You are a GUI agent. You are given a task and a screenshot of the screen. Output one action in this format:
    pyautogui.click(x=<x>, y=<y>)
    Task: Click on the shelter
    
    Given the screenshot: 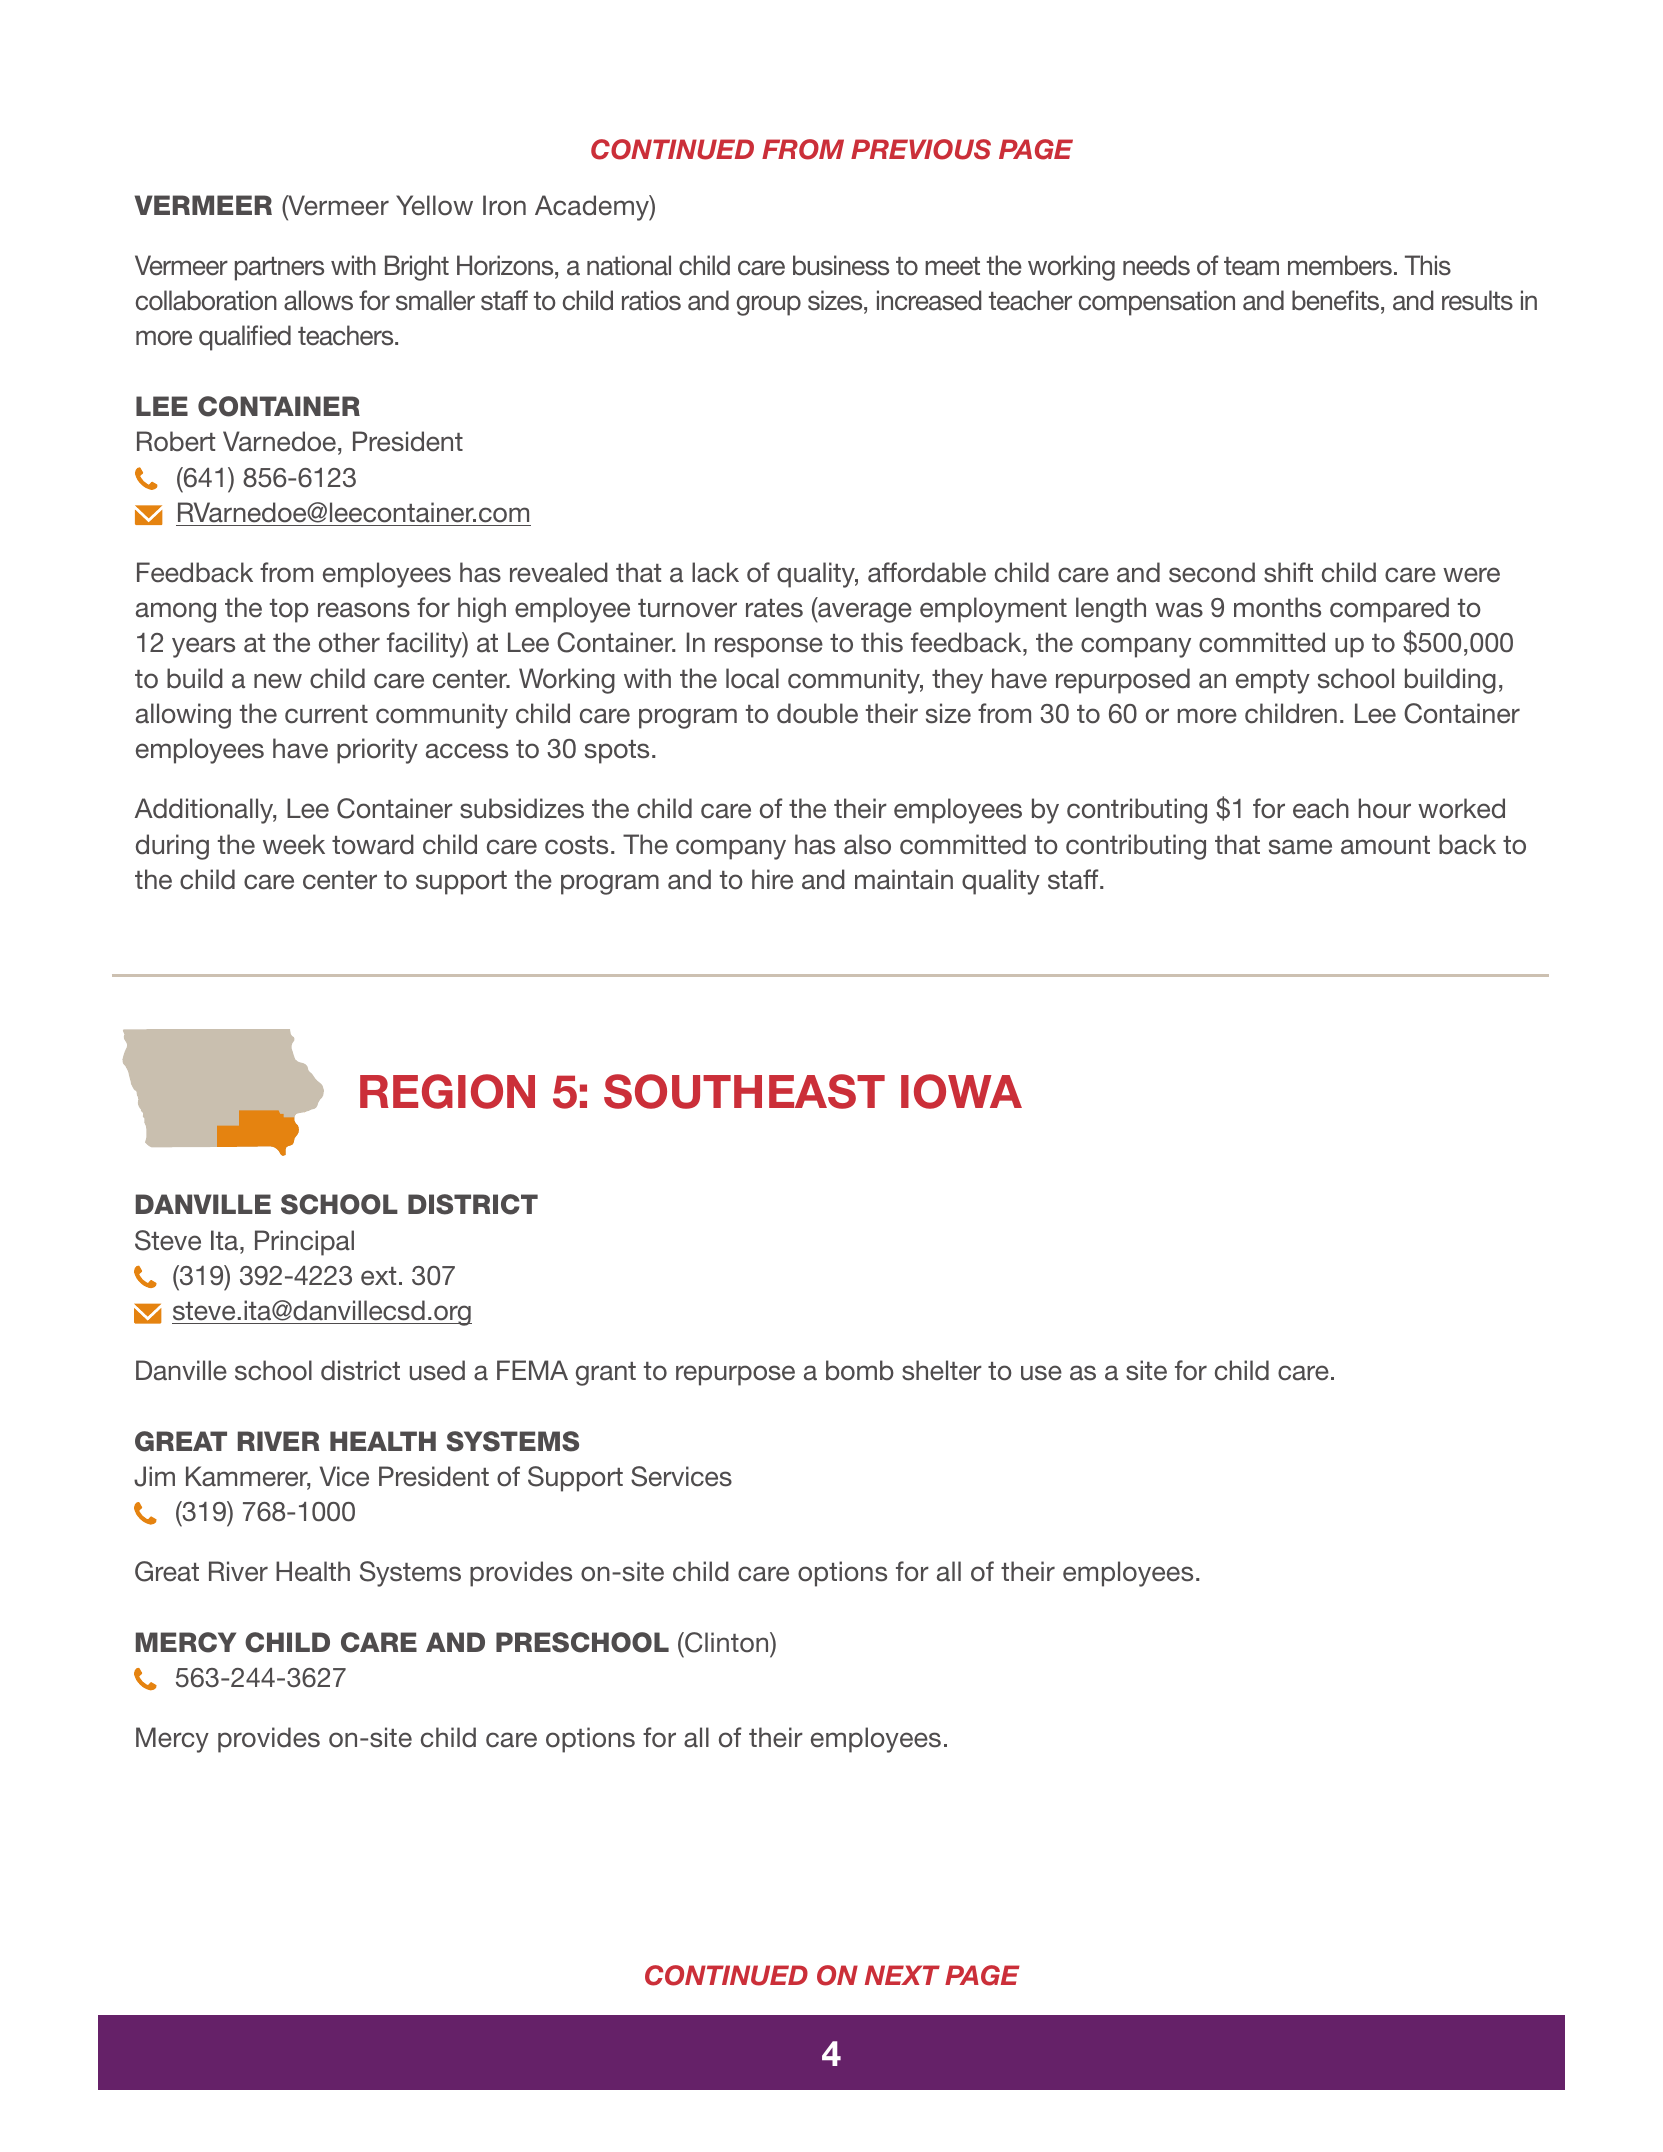 What is the action you would take?
    pyautogui.click(x=942, y=1370)
